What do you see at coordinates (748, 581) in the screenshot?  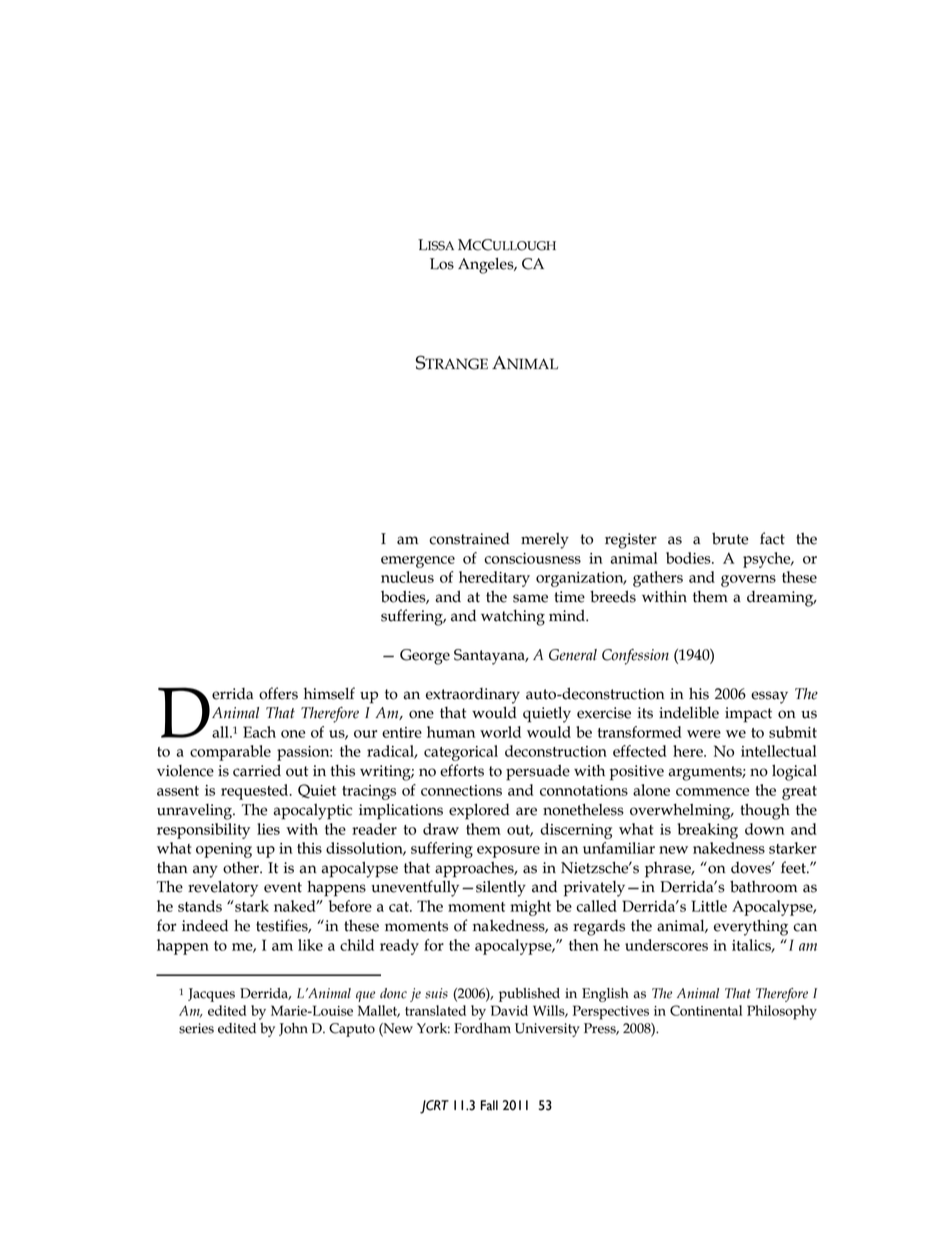 I see `governs` at bounding box center [748, 581].
